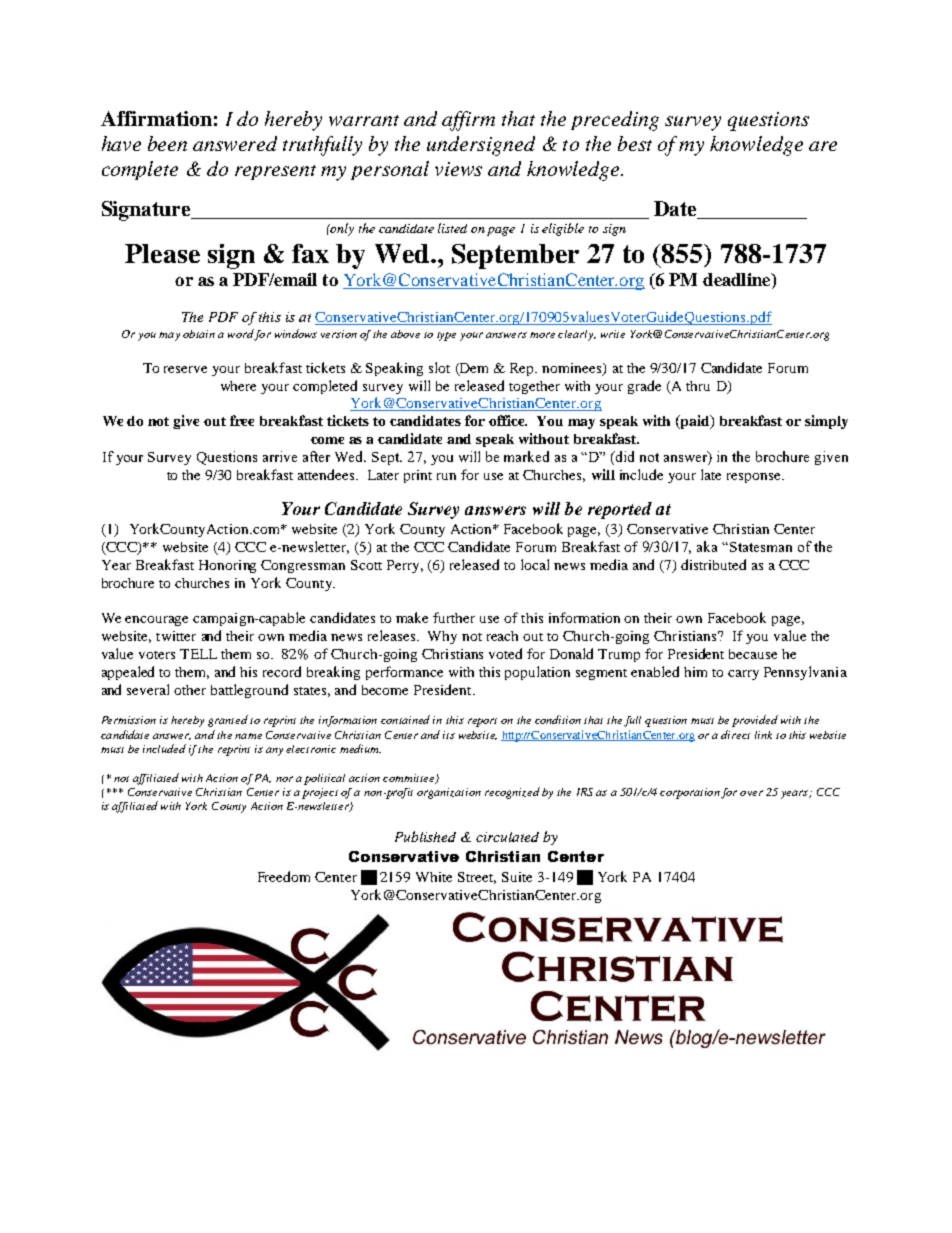  I want to click on obtain, so click(199, 334).
